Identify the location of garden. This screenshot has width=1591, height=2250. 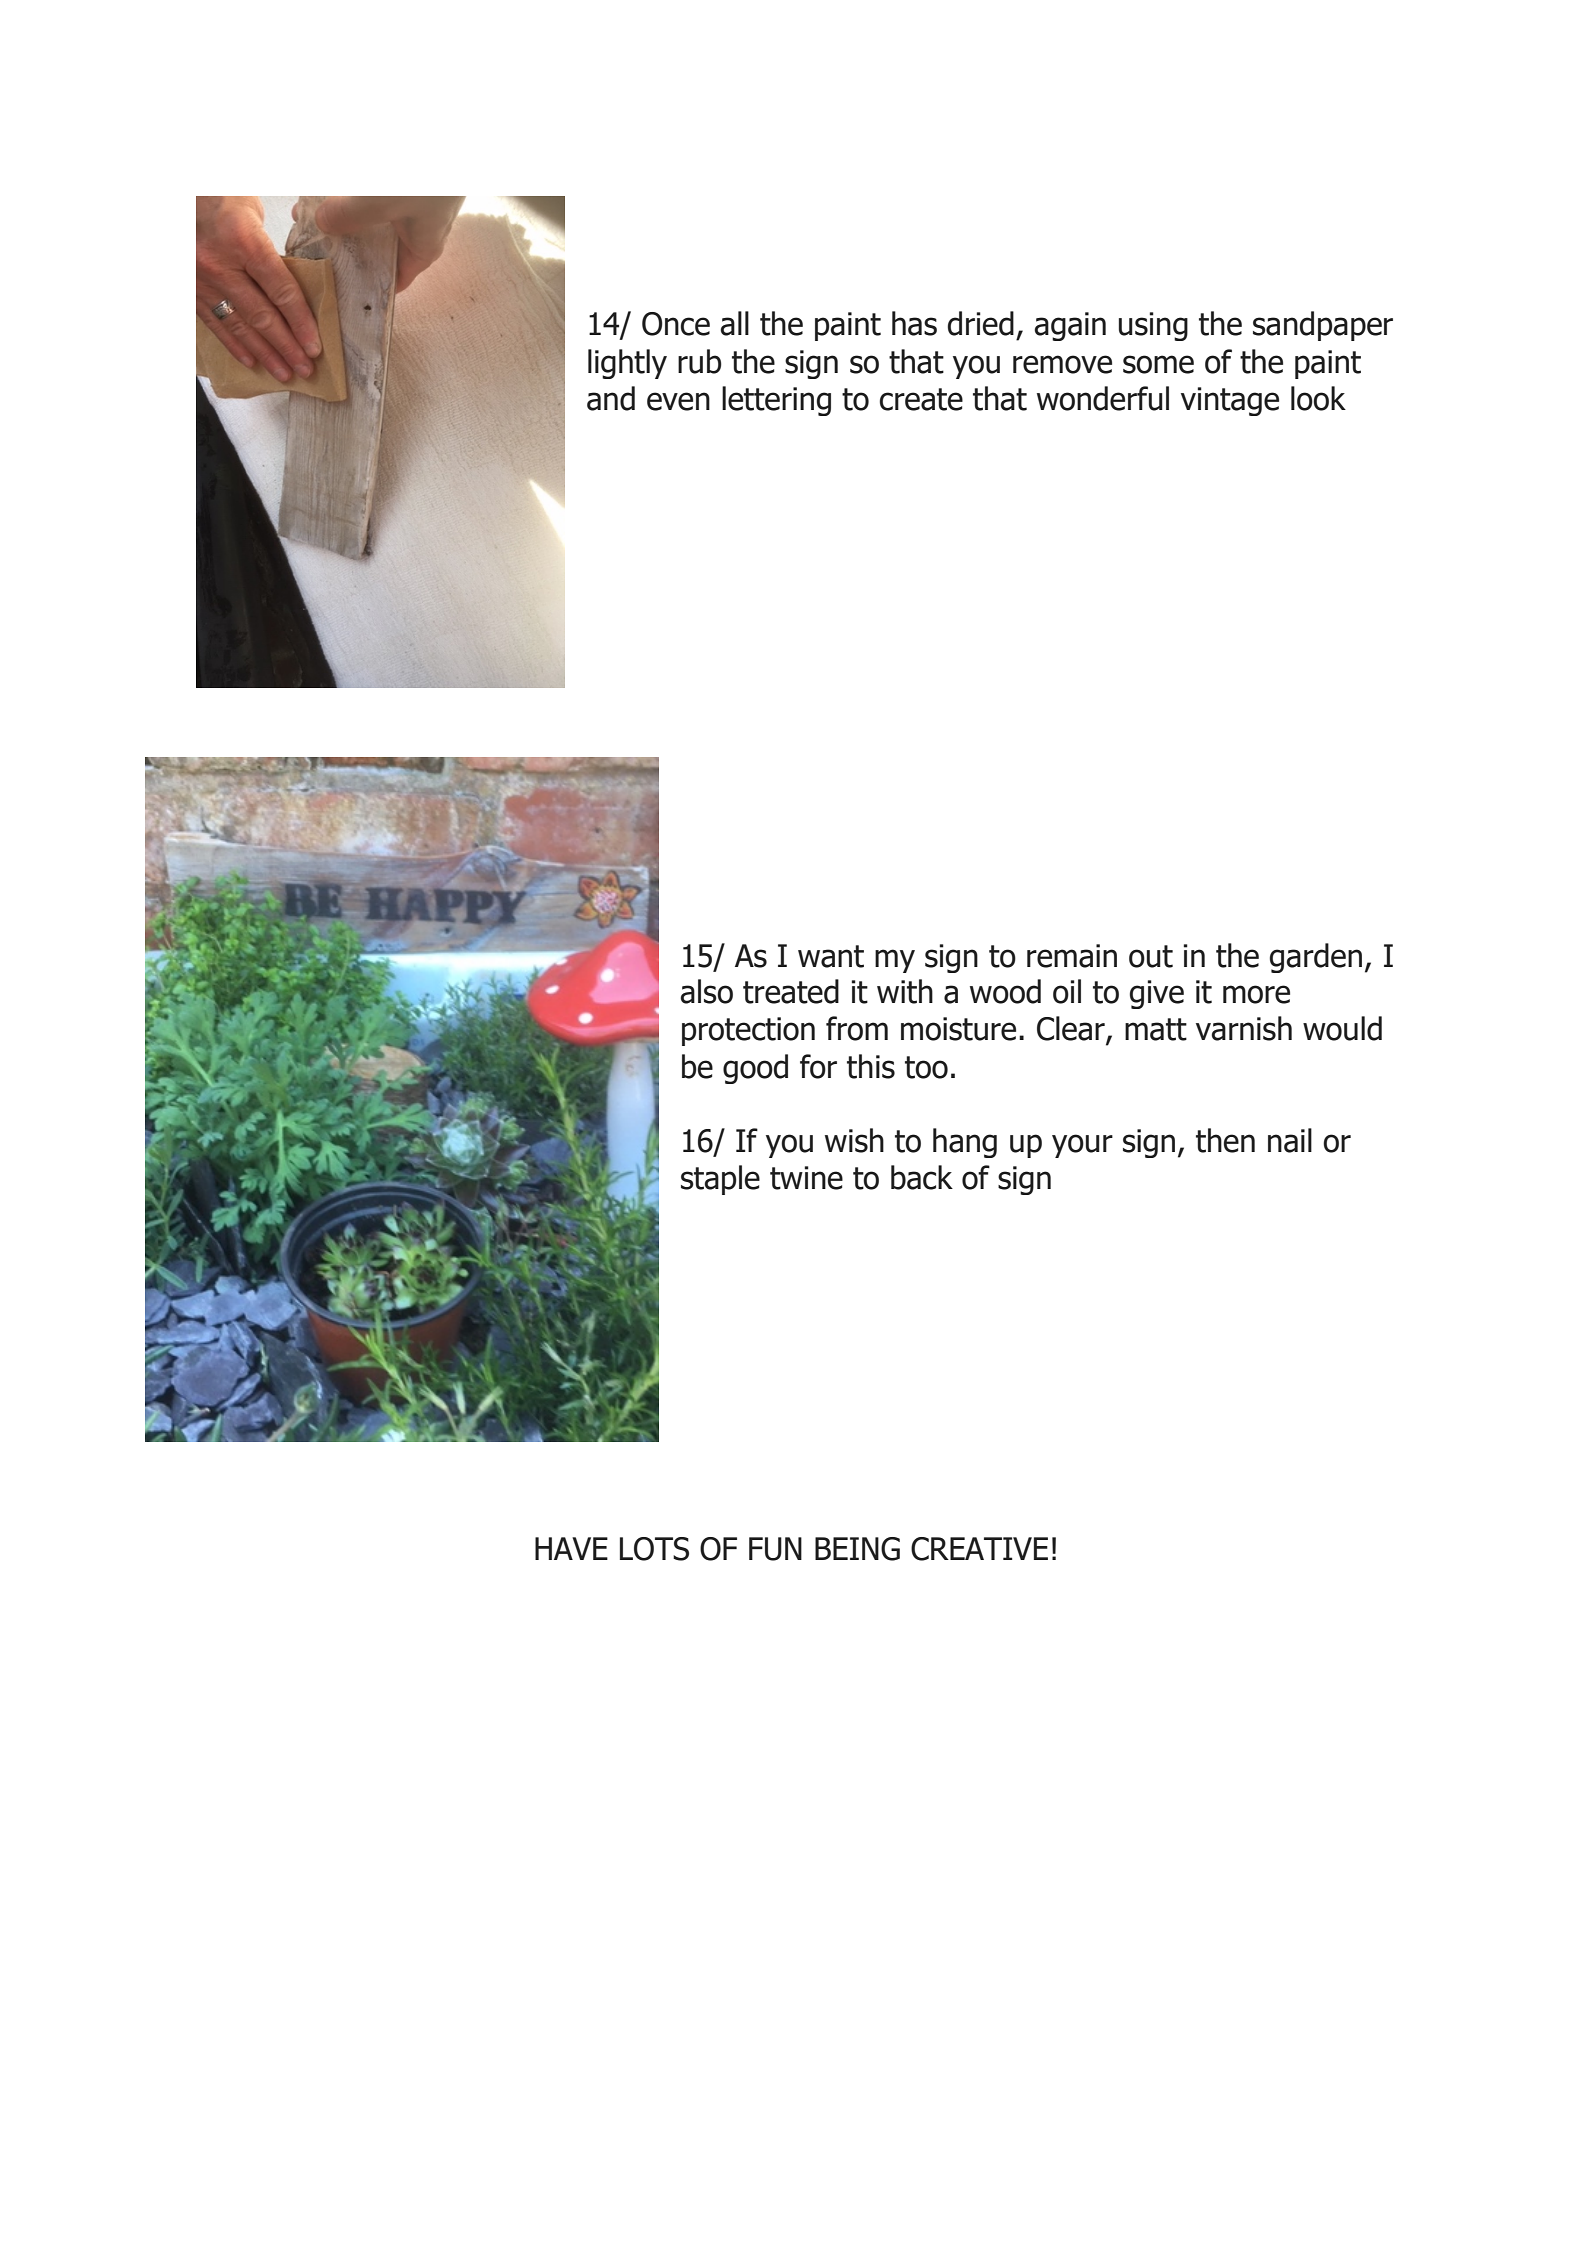
(1316, 958).
